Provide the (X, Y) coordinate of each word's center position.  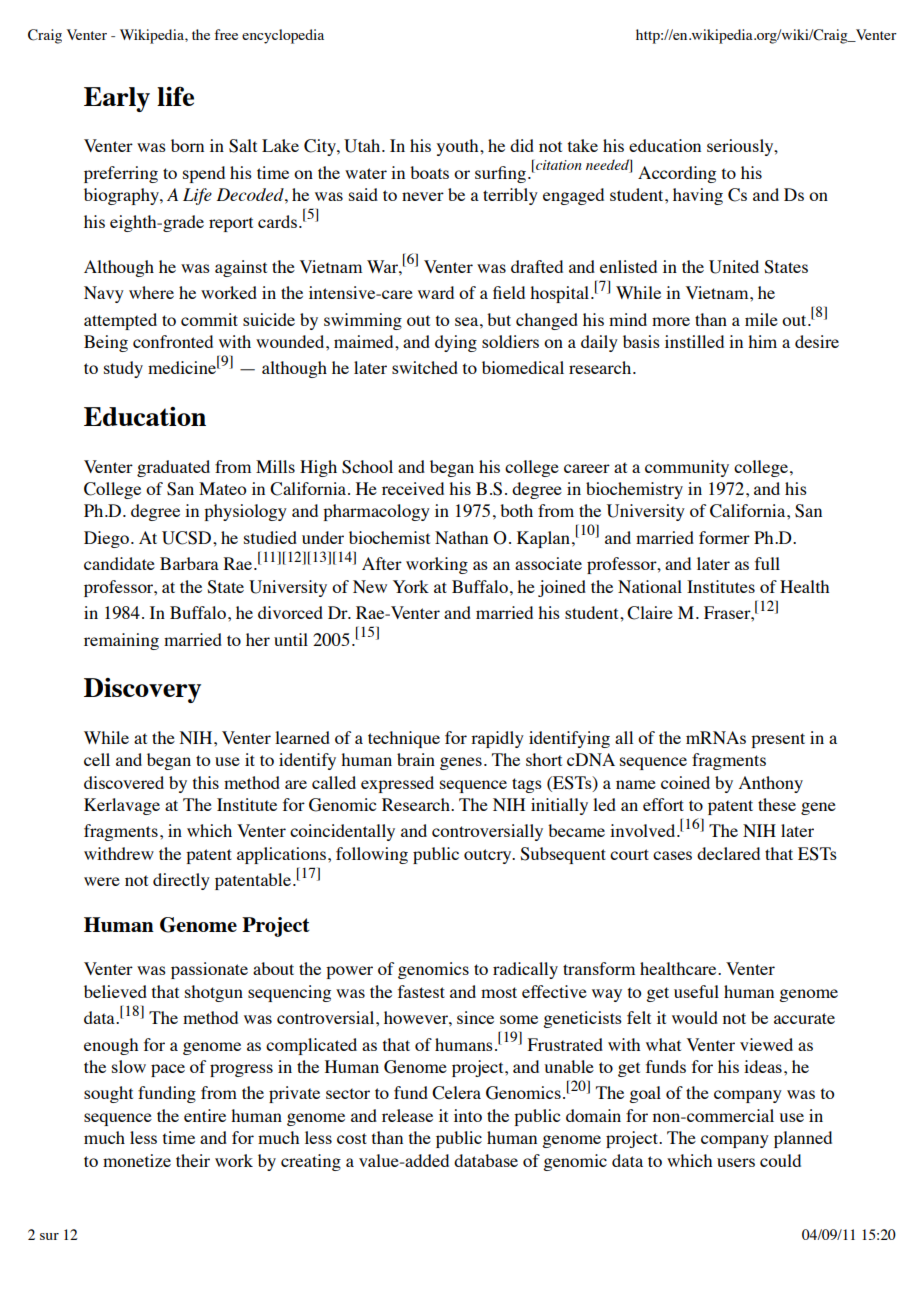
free (226, 34)
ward (436, 292)
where (151, 292)
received (413, 488)
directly (181, 881)
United (734, 267)
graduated (173, 468)
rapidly (497, 739)
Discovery (142, 690)
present (778, 740)
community (687, 468)
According (677, 174)
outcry (489, 856)
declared (728, 853)
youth (459, 147)
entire (205, 1115)
